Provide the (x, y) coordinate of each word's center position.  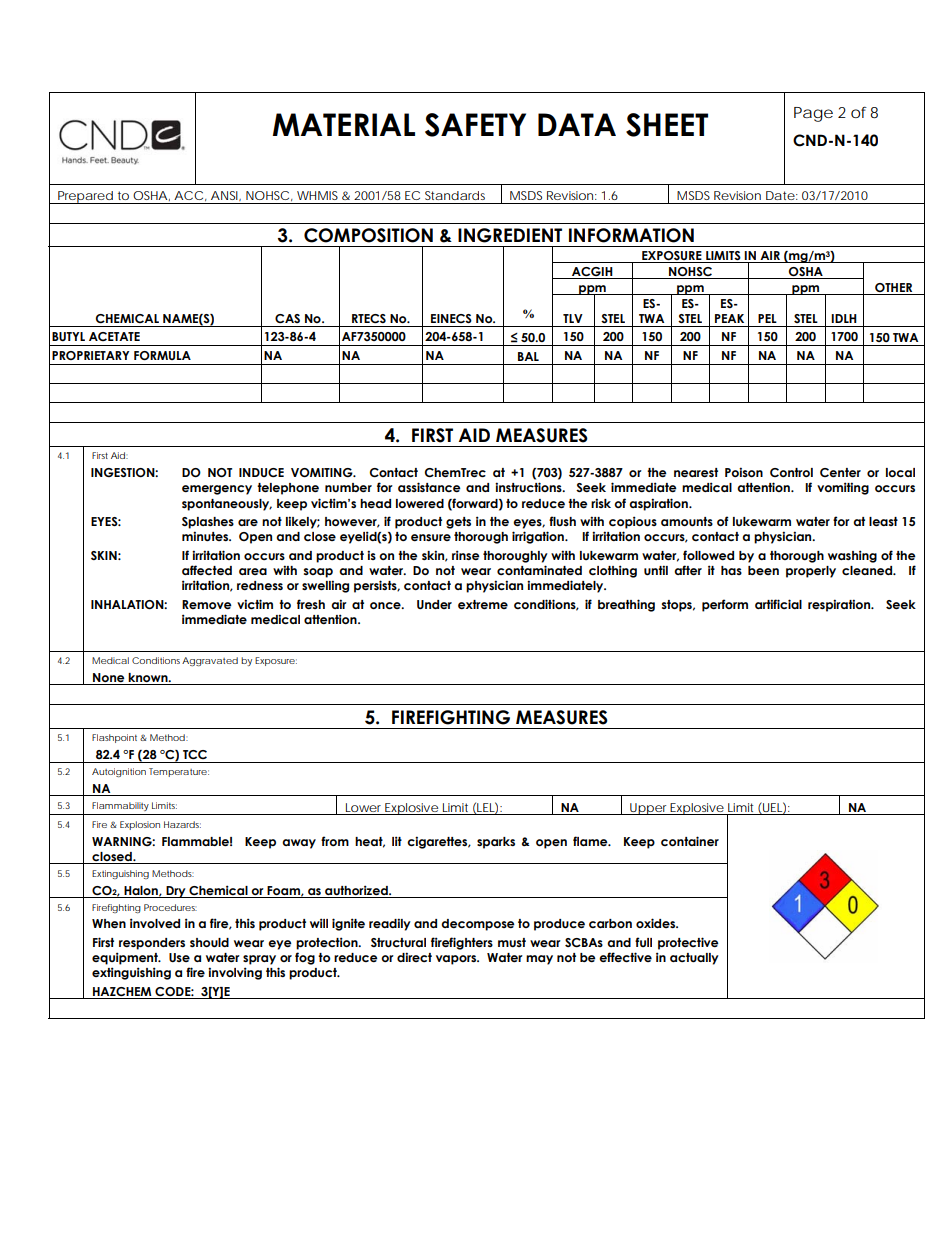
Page (813, 114)
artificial (778, 604)
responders (152, 944)
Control (791, 472)
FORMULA (162, 355)
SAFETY (475, 125)
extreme (483, 604)
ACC (188, 195)
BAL (528, 356)
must (512, 942)
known (149, 677)
